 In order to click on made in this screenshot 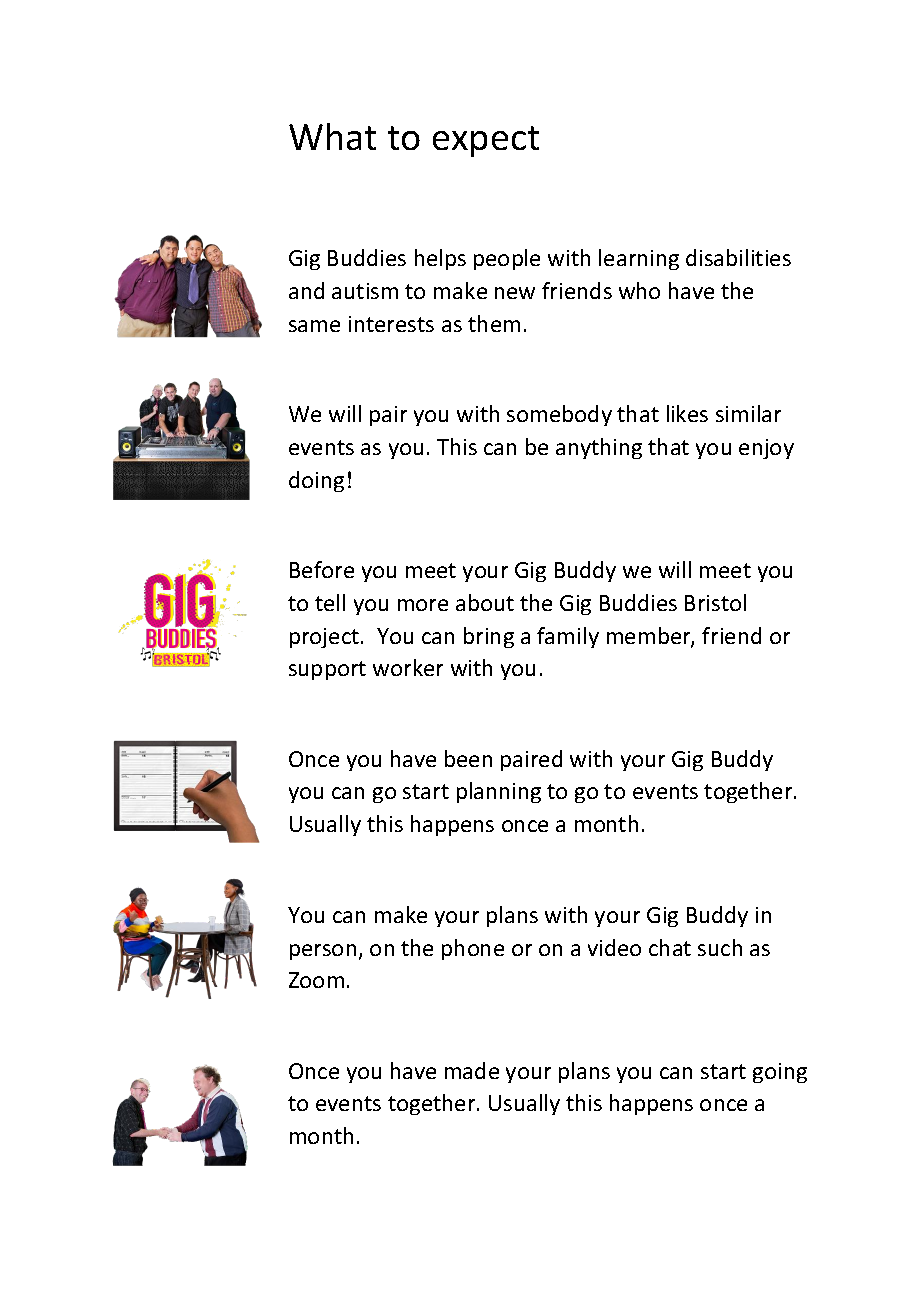, I will do `click(472, 1070)`.
